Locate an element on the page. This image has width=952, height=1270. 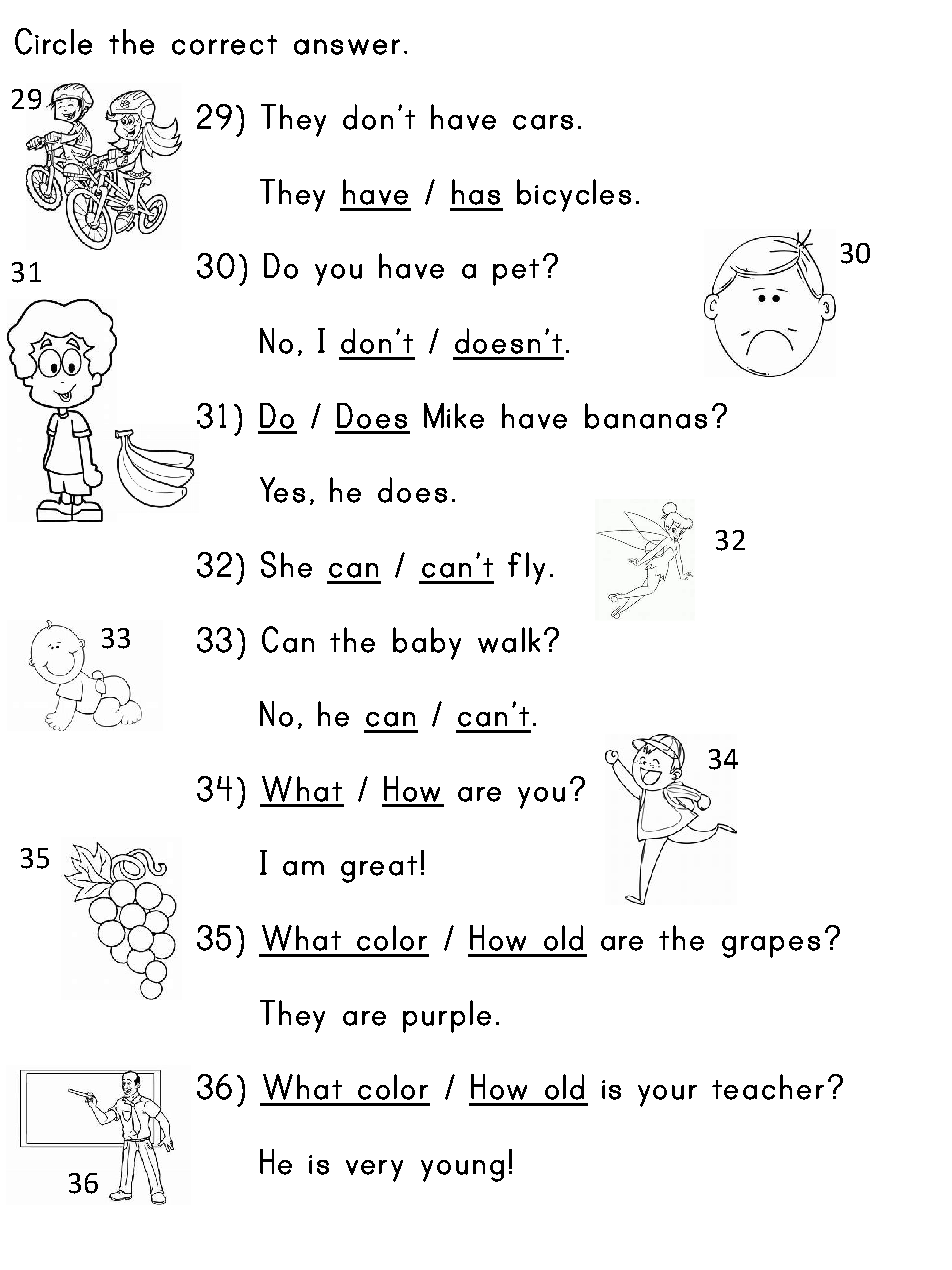
very is located at coordinates (374, 1171).
